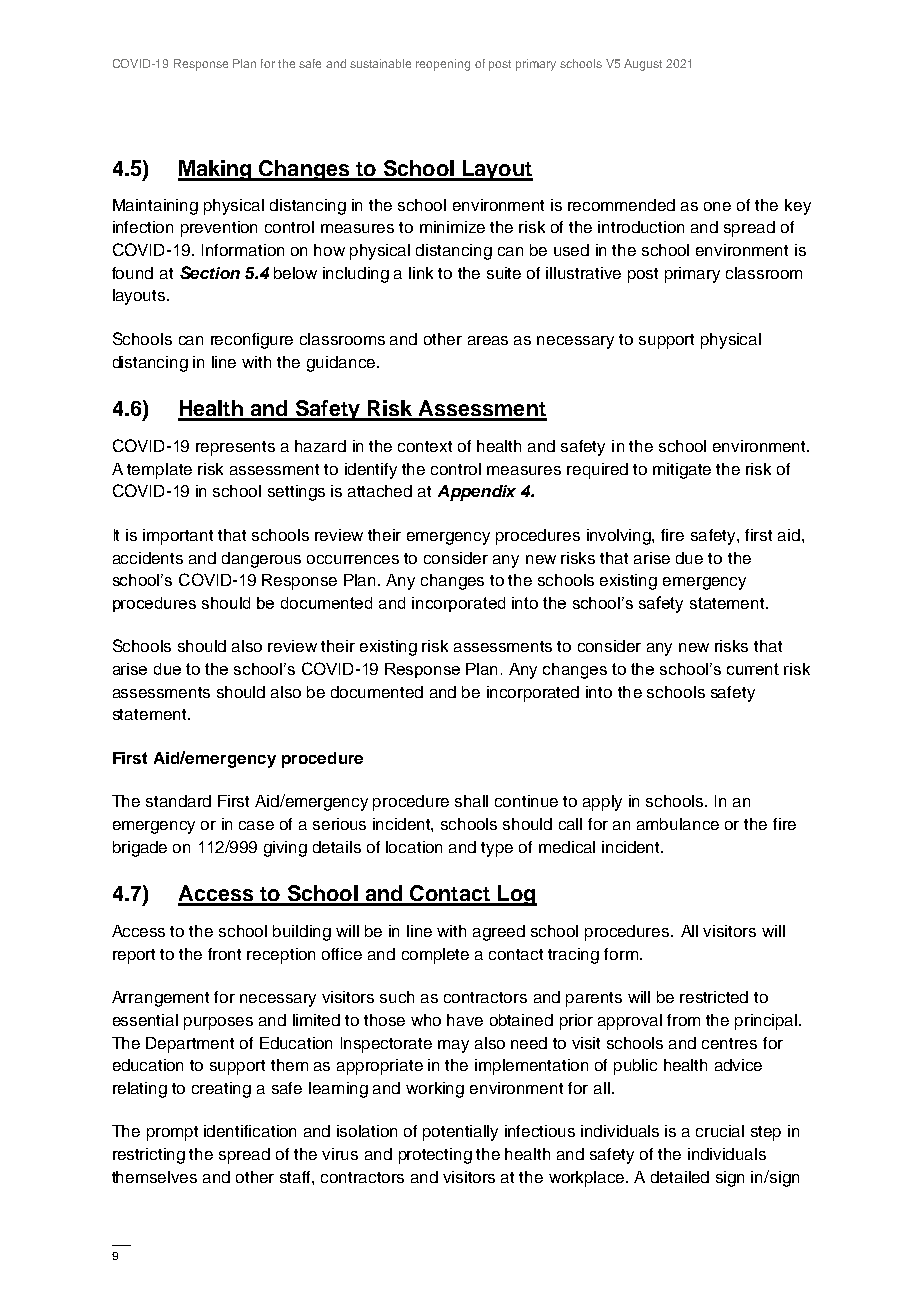 This screenshot has width=924, height=1308. What do you see at coordinates (443, 65) in the screenshot?
I see `reopening` at bounding box center [443, 65].
